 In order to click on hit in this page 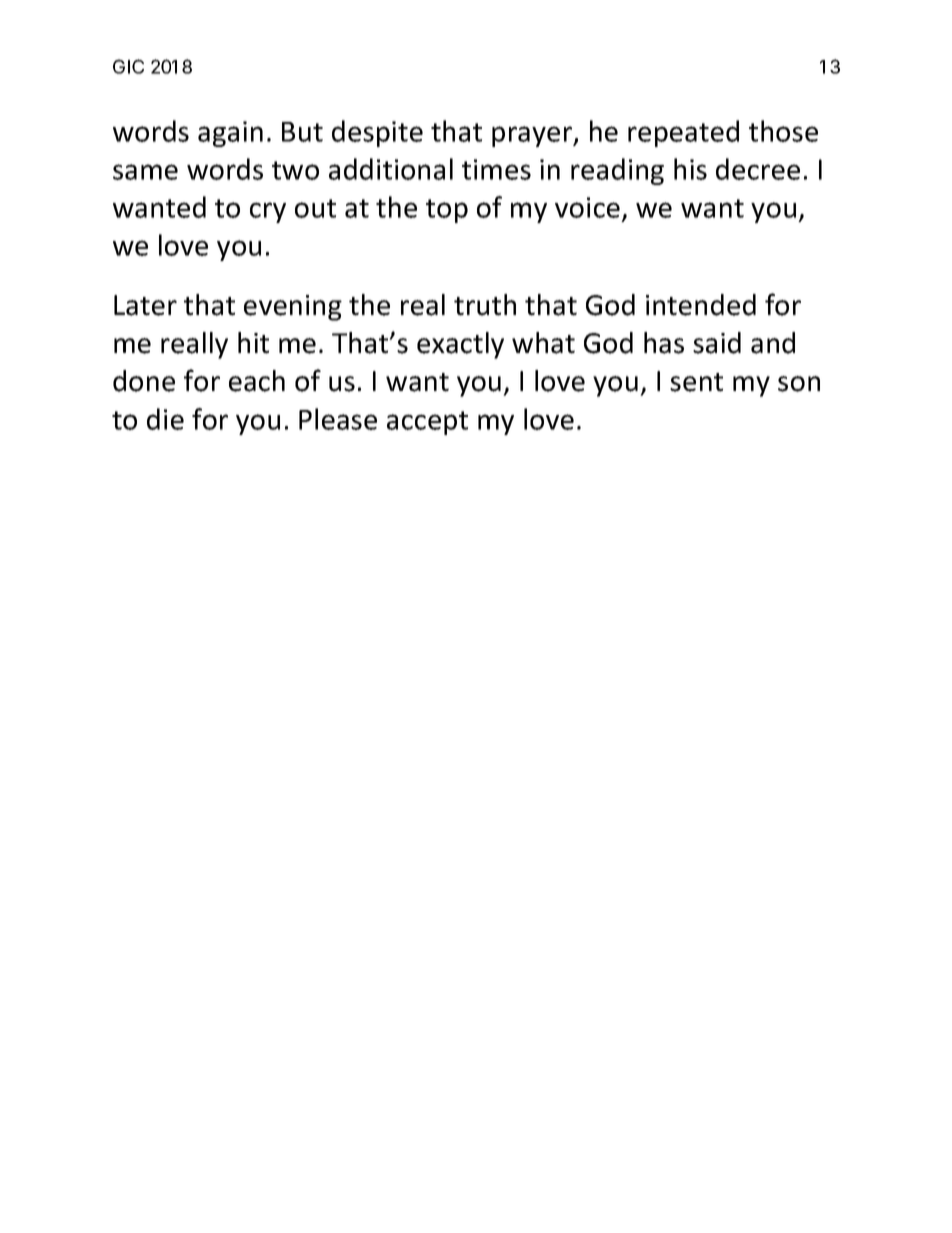, I will do `click(253, 343)`.
